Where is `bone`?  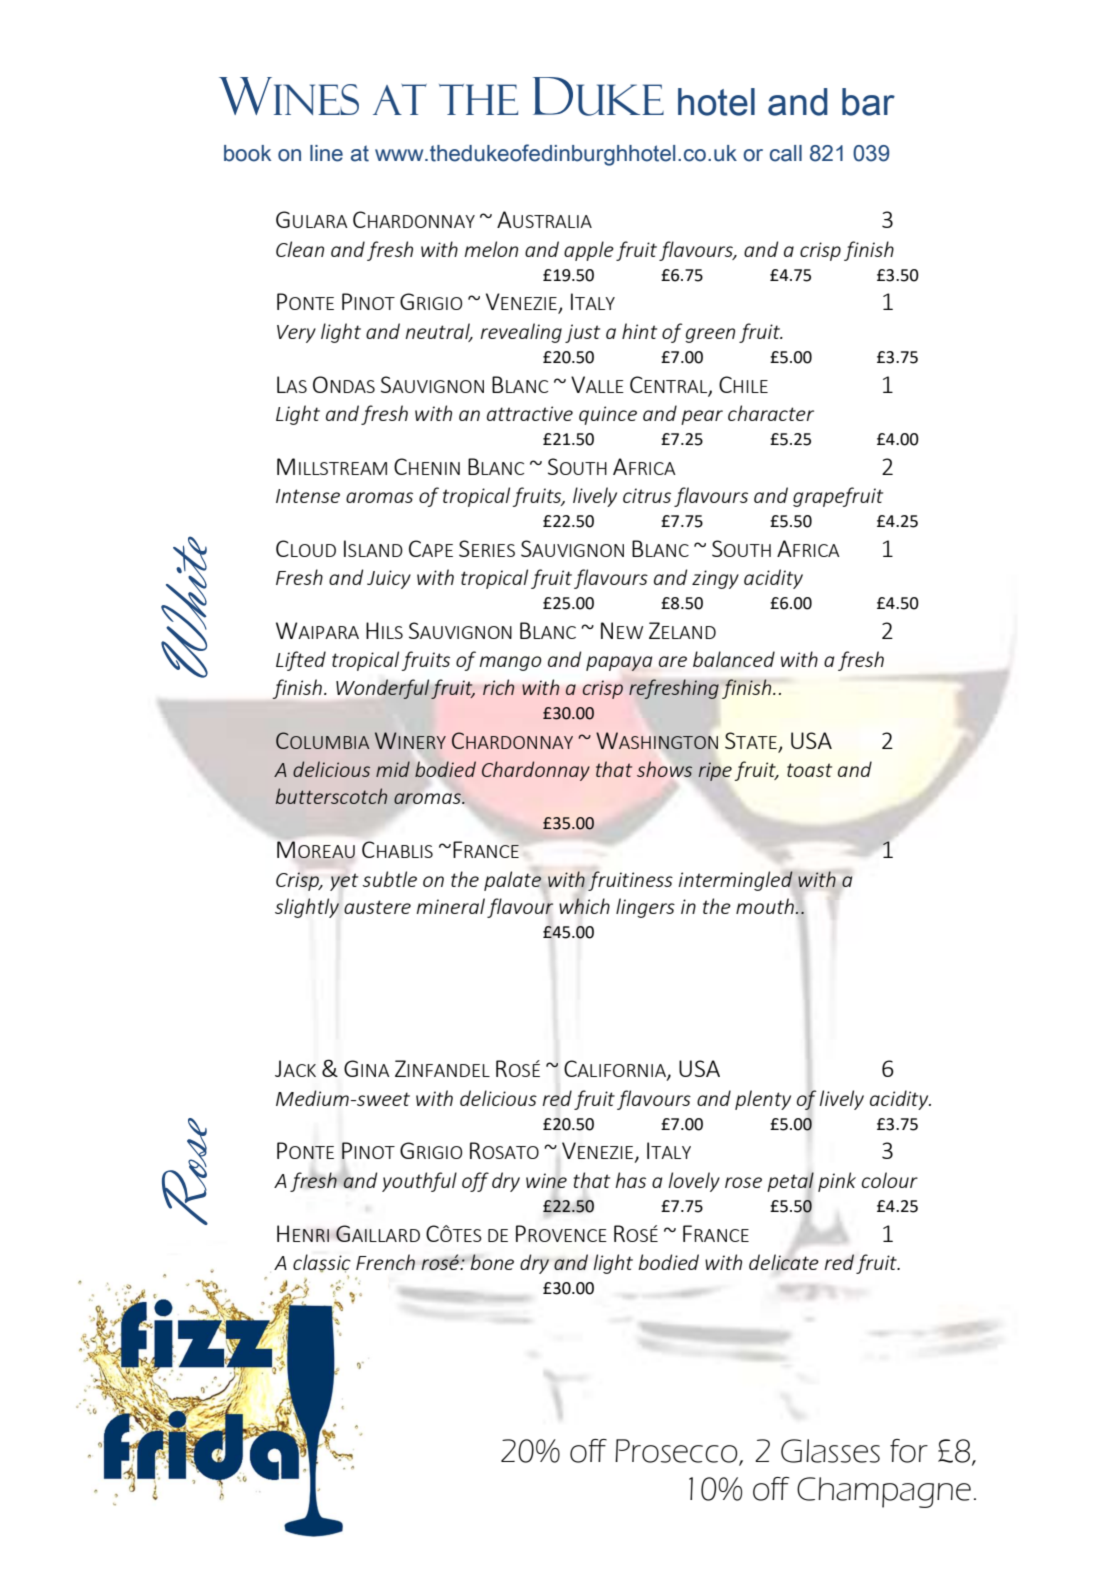 bone is located at coordinates (492, 1262).
